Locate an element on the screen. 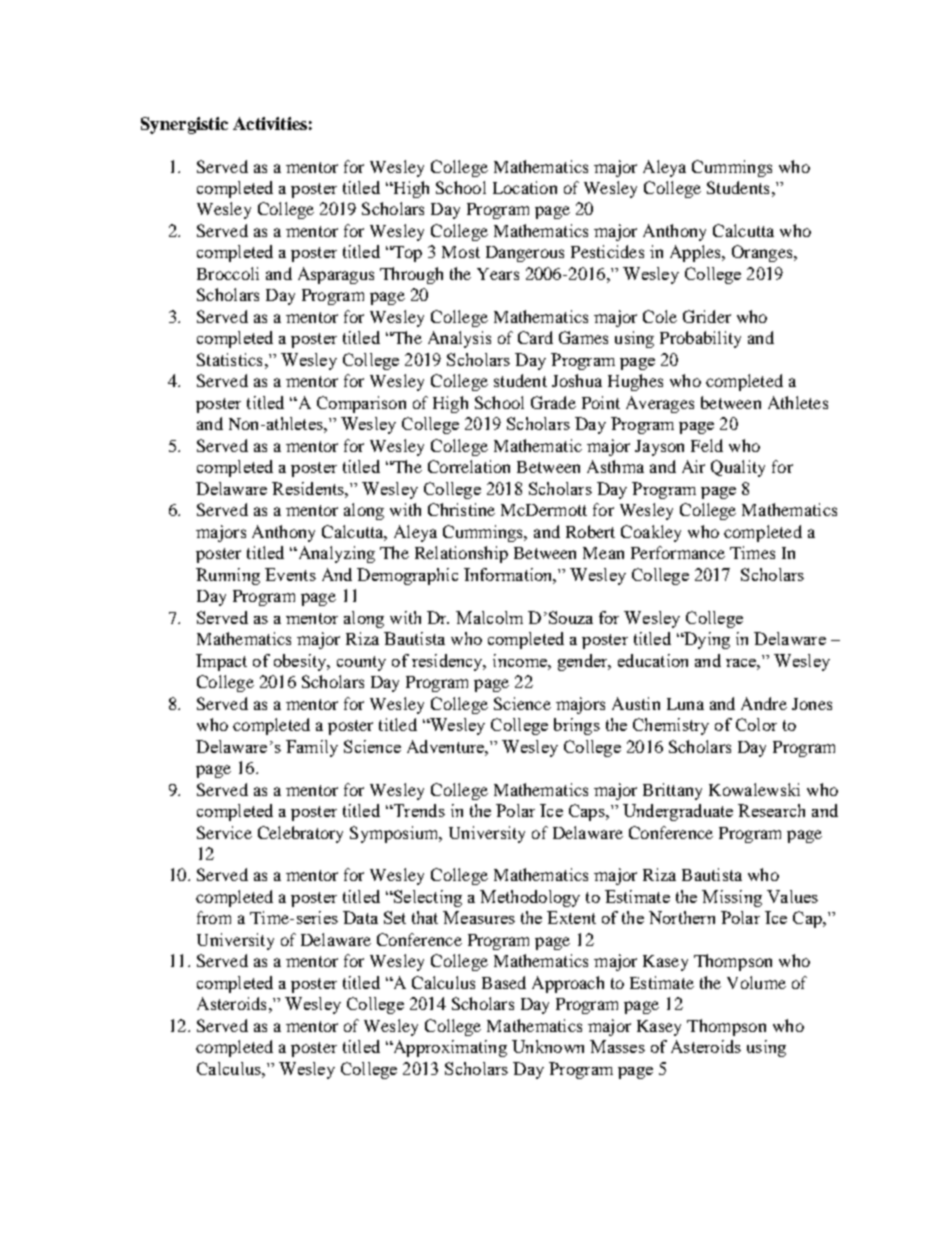  Based is located at coordinates (504, 982).
